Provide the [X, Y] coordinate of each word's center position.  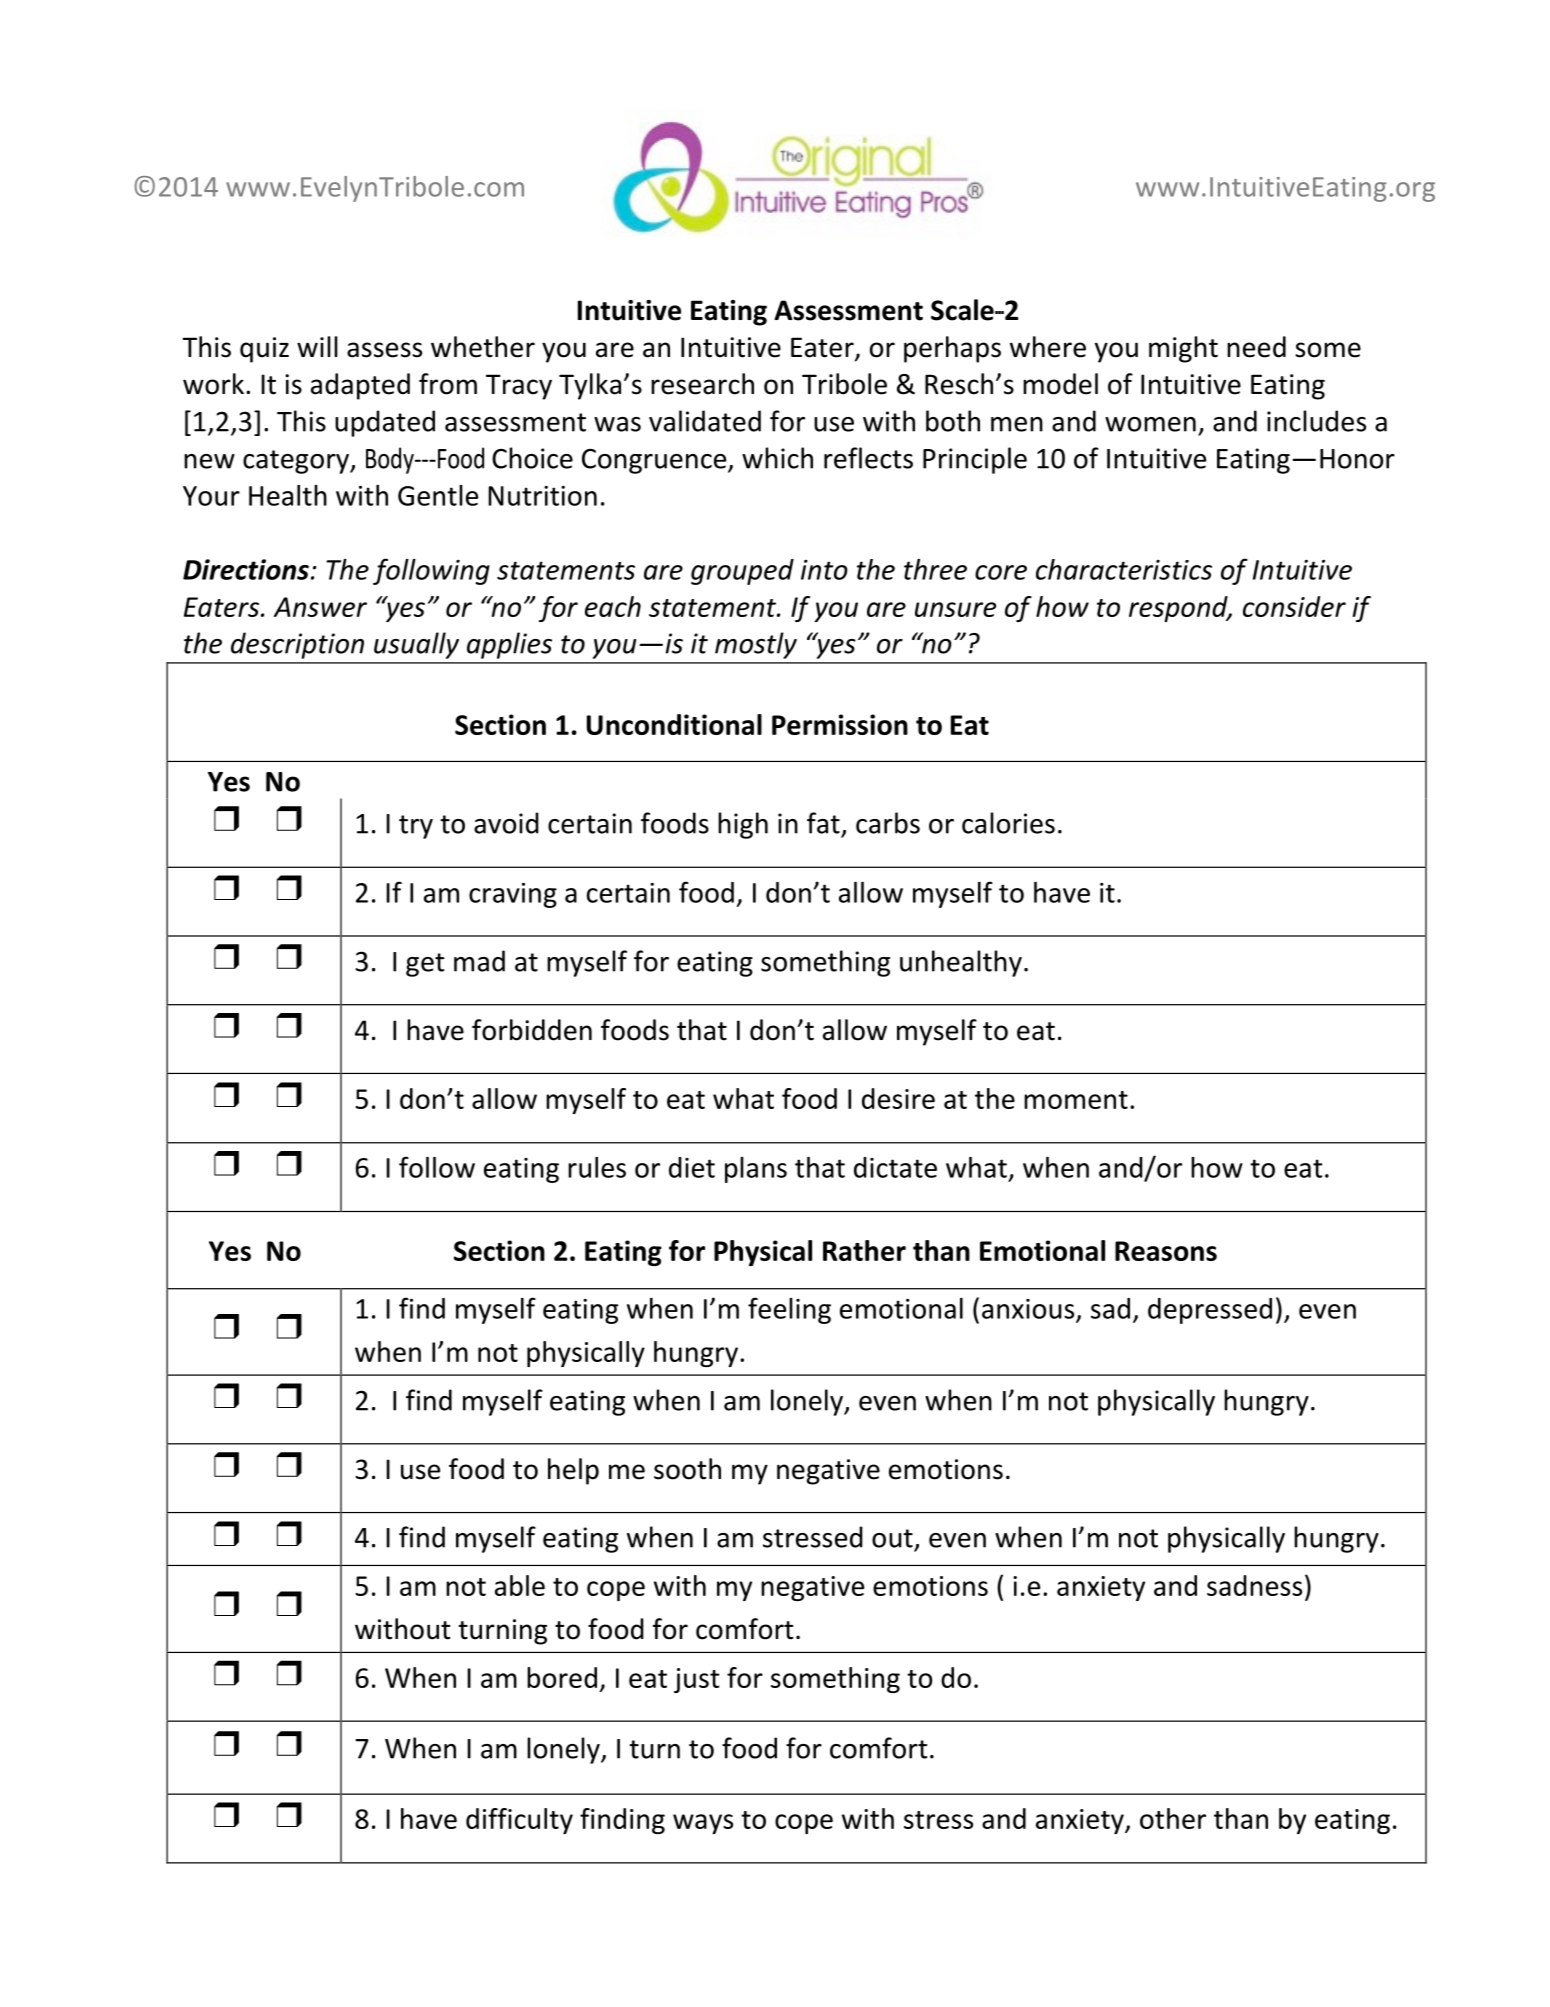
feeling [789, 1310]
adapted [360, 386]
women [1150, 424]
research [702, 384]
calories [1008, 823]
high [743, 825]
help [573, 1471]
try [416, 827]
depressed [1210, 1311]
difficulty [519, 1821]
